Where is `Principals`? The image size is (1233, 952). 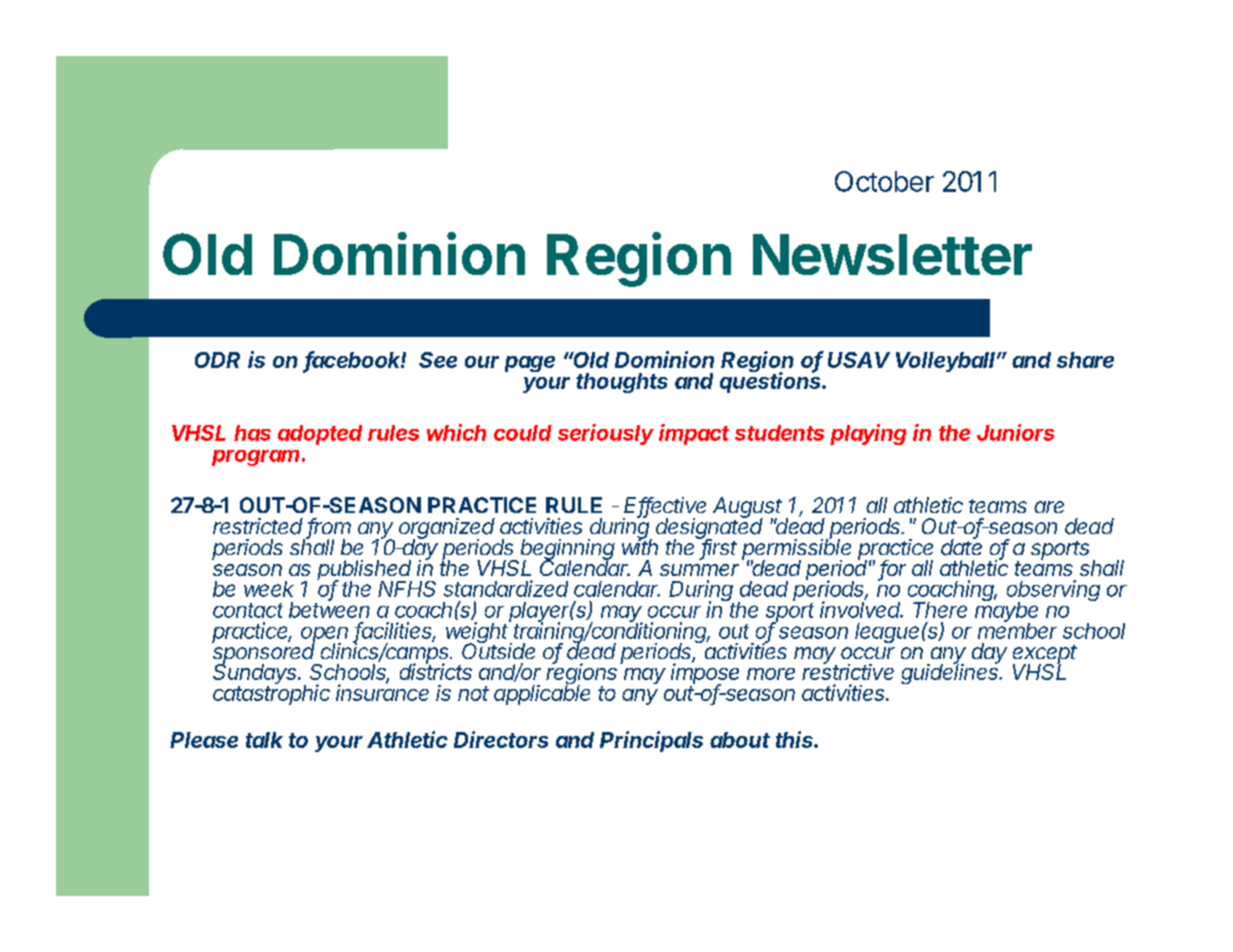
Principals is located at coordinates (651, 741).
